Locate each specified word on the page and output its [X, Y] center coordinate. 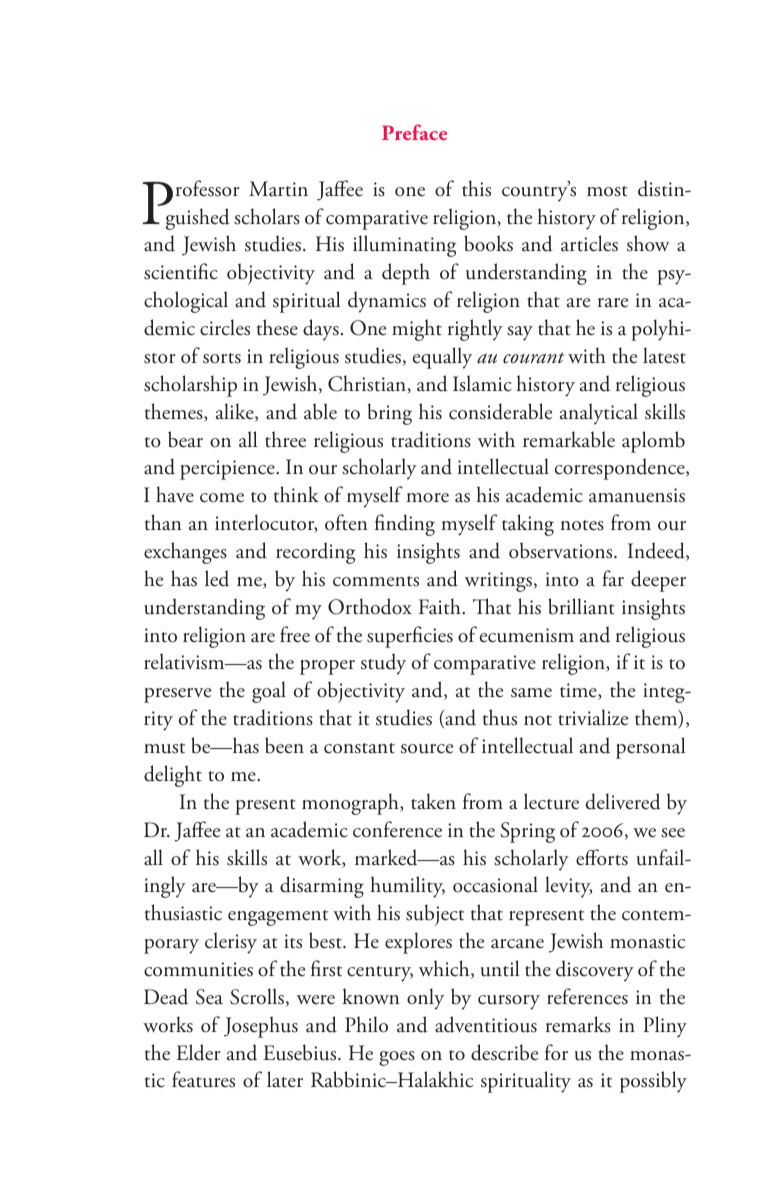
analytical [599, 414]
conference [397, 829]
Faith [441, 606]
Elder [198, 1052]
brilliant [581, 606]
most [607, 191]
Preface [414, 132]
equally [442, 358]
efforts [602, 857]
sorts [222, 358]
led [217, 578]
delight [173, 776]
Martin [278, 189]
